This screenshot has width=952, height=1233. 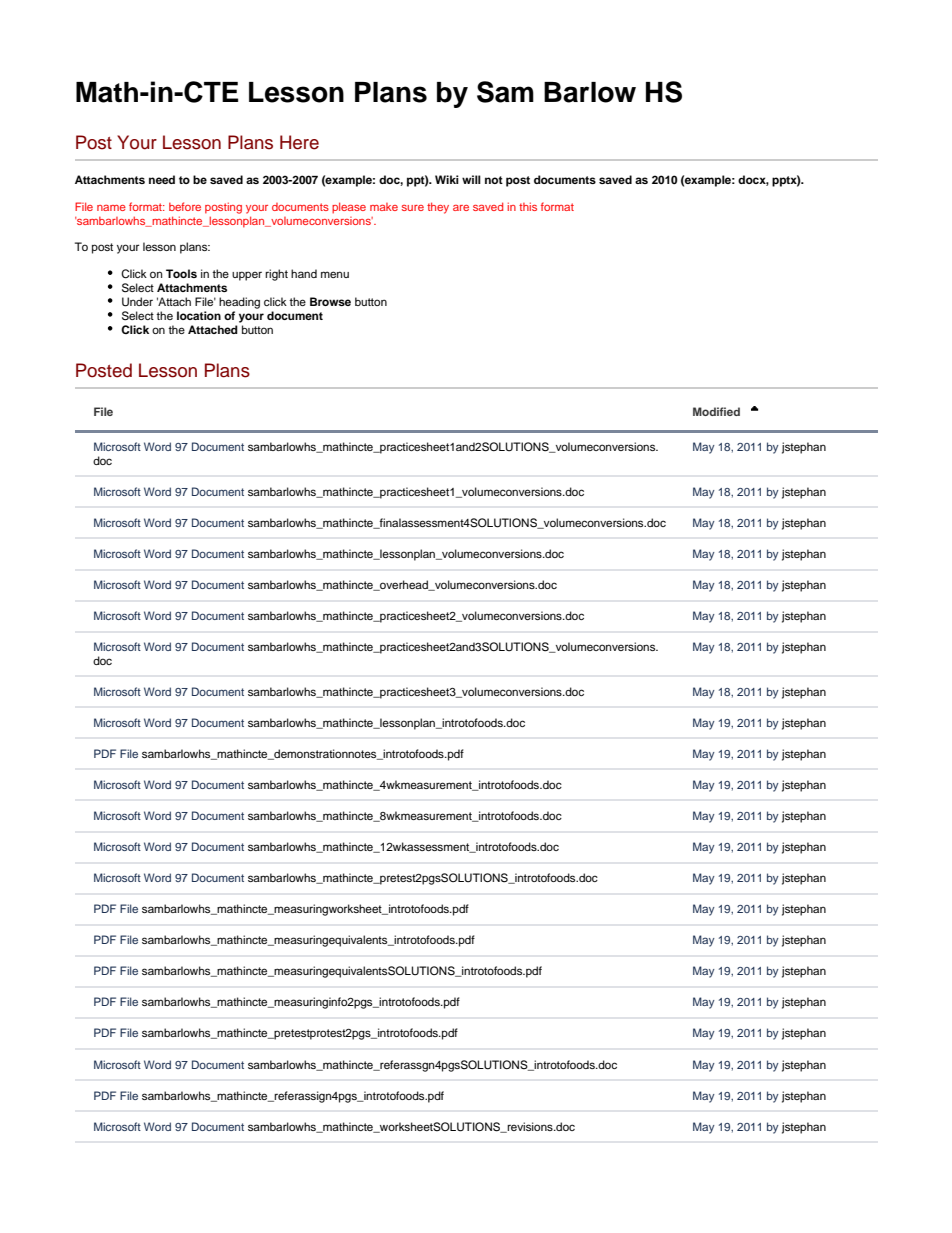 I want to click on this, so click(x=528, y=206).
